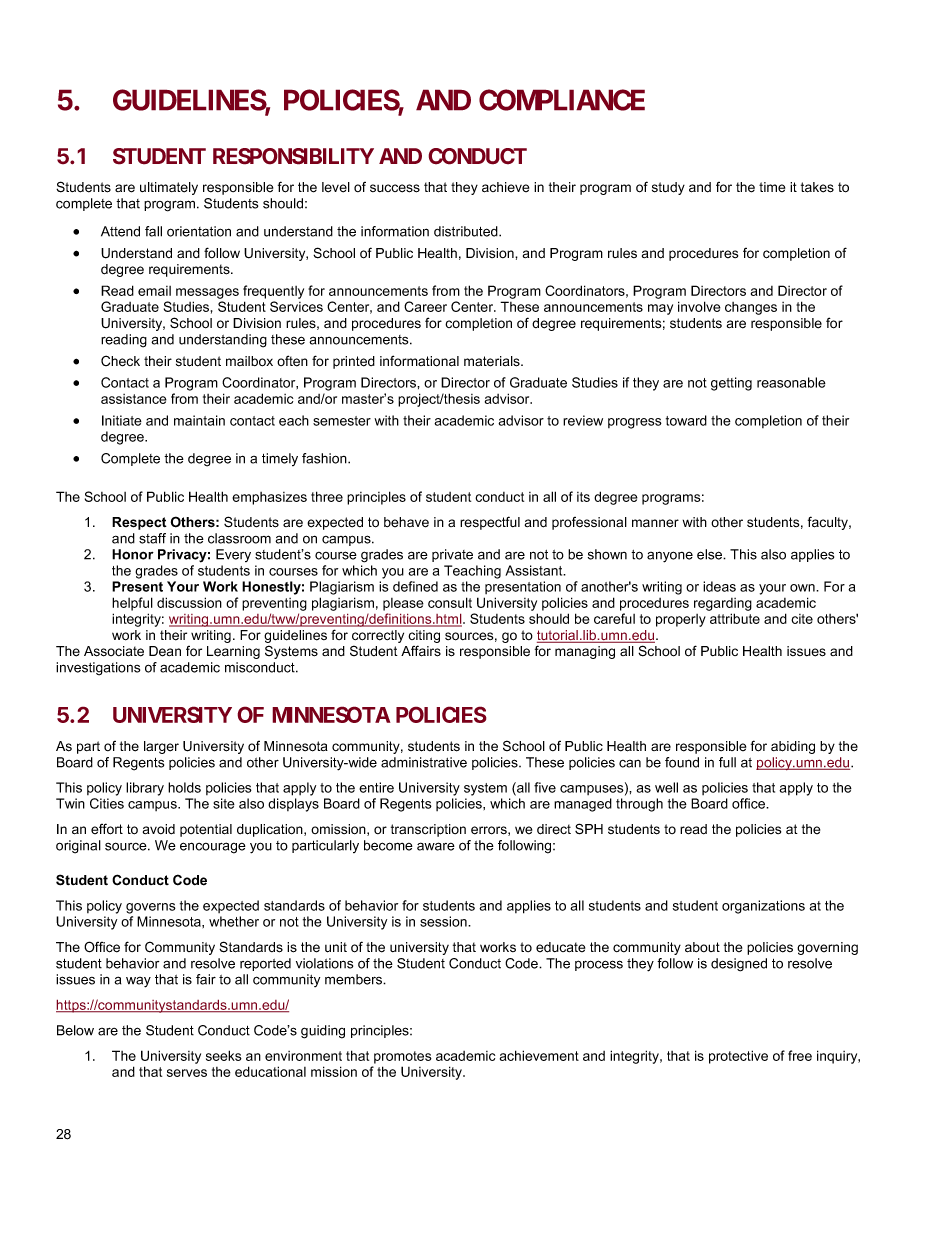  Describe the element at coordinates (395, 188) in the image. I see `success` at that location.
